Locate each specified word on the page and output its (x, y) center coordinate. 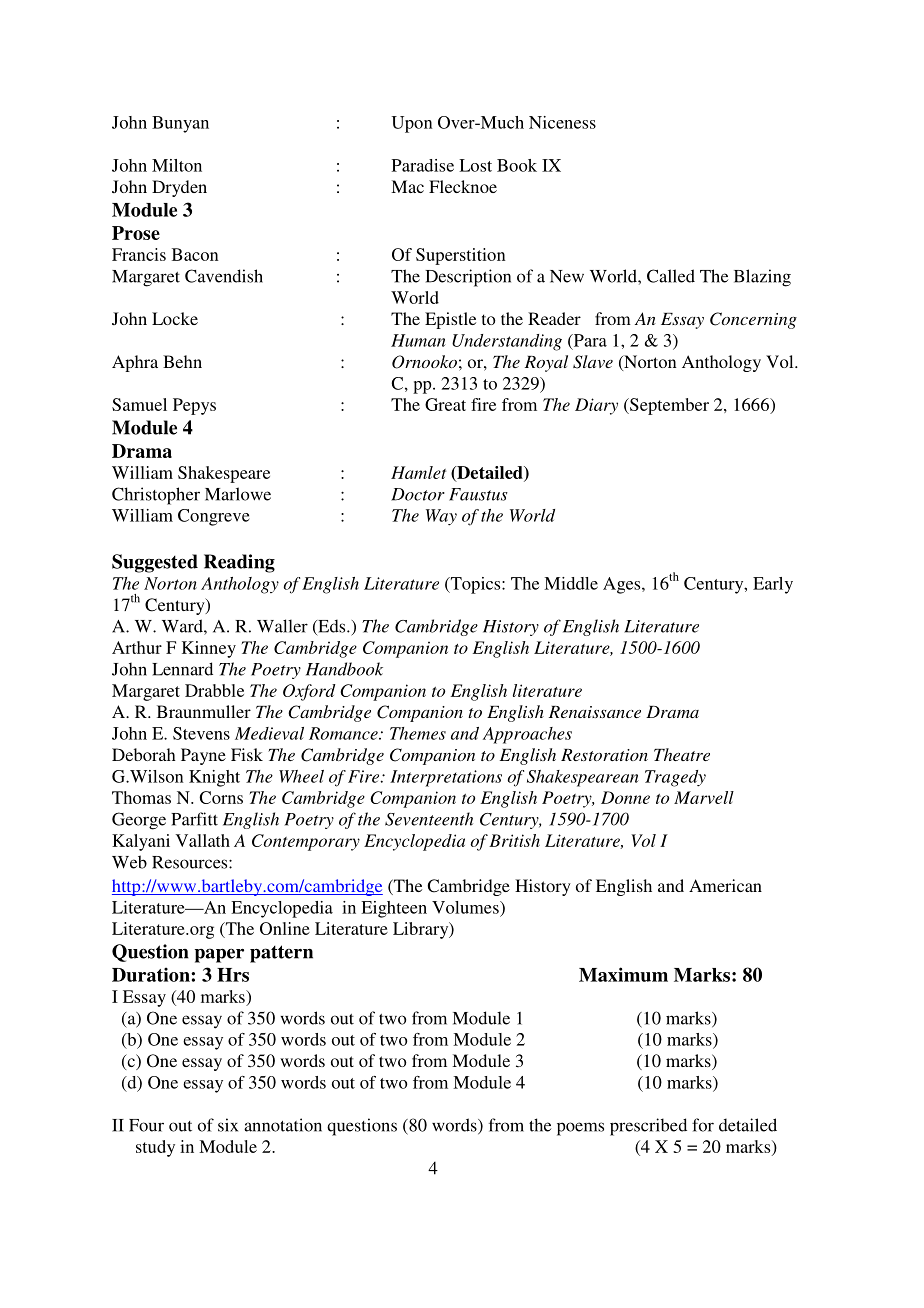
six (228, 1125)
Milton (177, 165)
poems (580, 1129)
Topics (475, 585)
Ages (623, 585)
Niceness (562, 122)
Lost (475, 165)
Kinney (209, 649)
